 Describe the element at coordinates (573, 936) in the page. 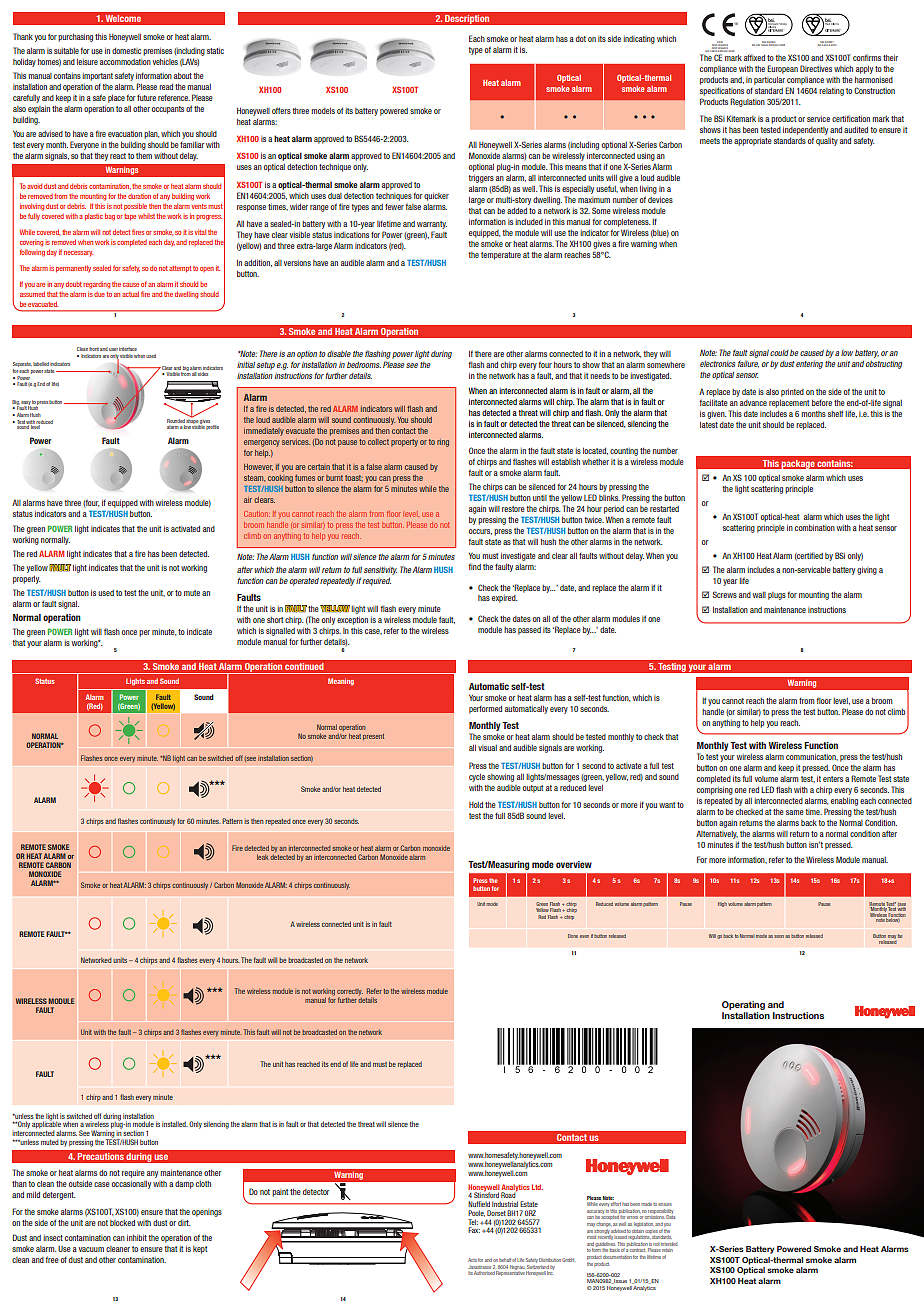

I see `Done` at that location.
